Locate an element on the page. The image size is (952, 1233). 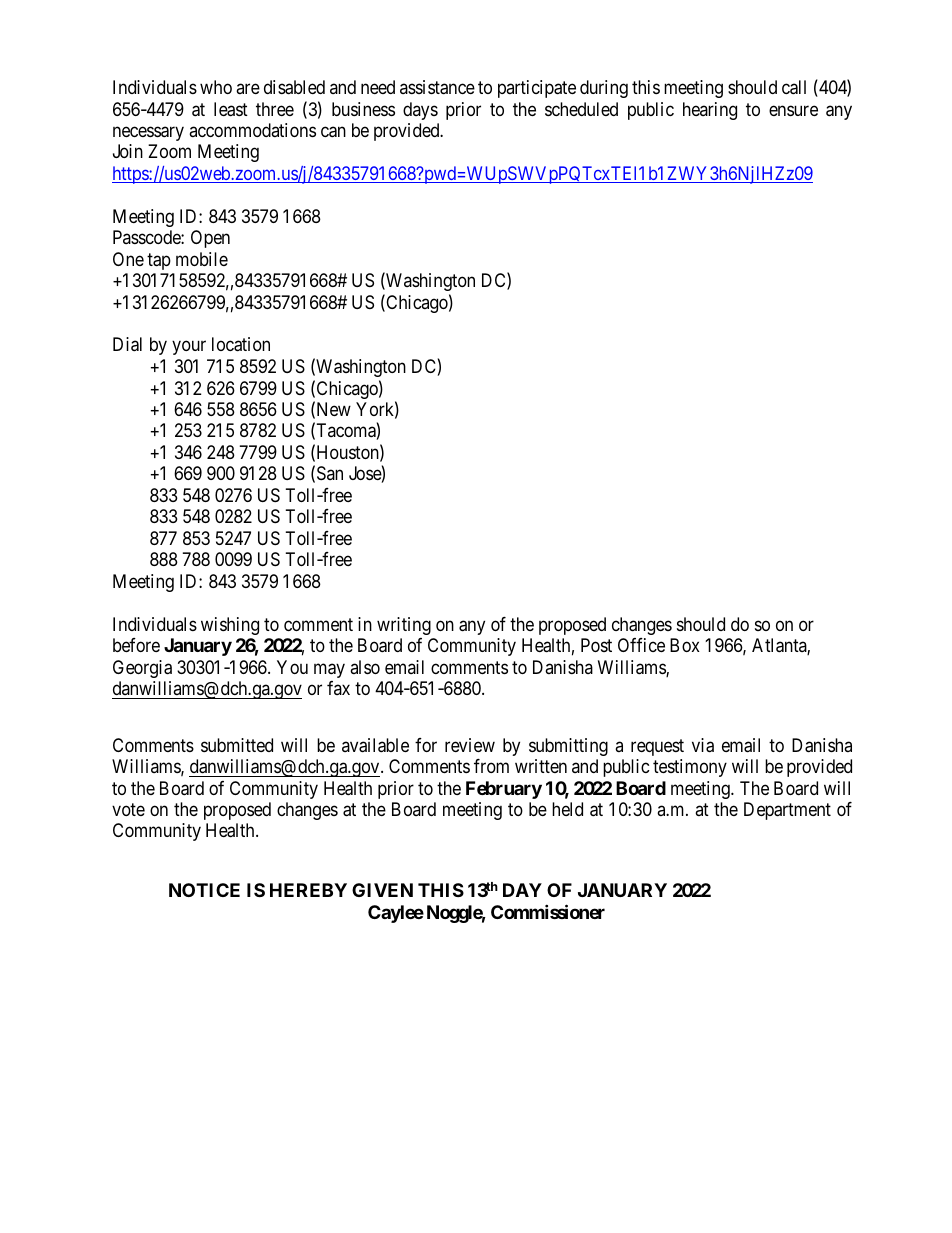
days is located at coordinates (420, 111).
